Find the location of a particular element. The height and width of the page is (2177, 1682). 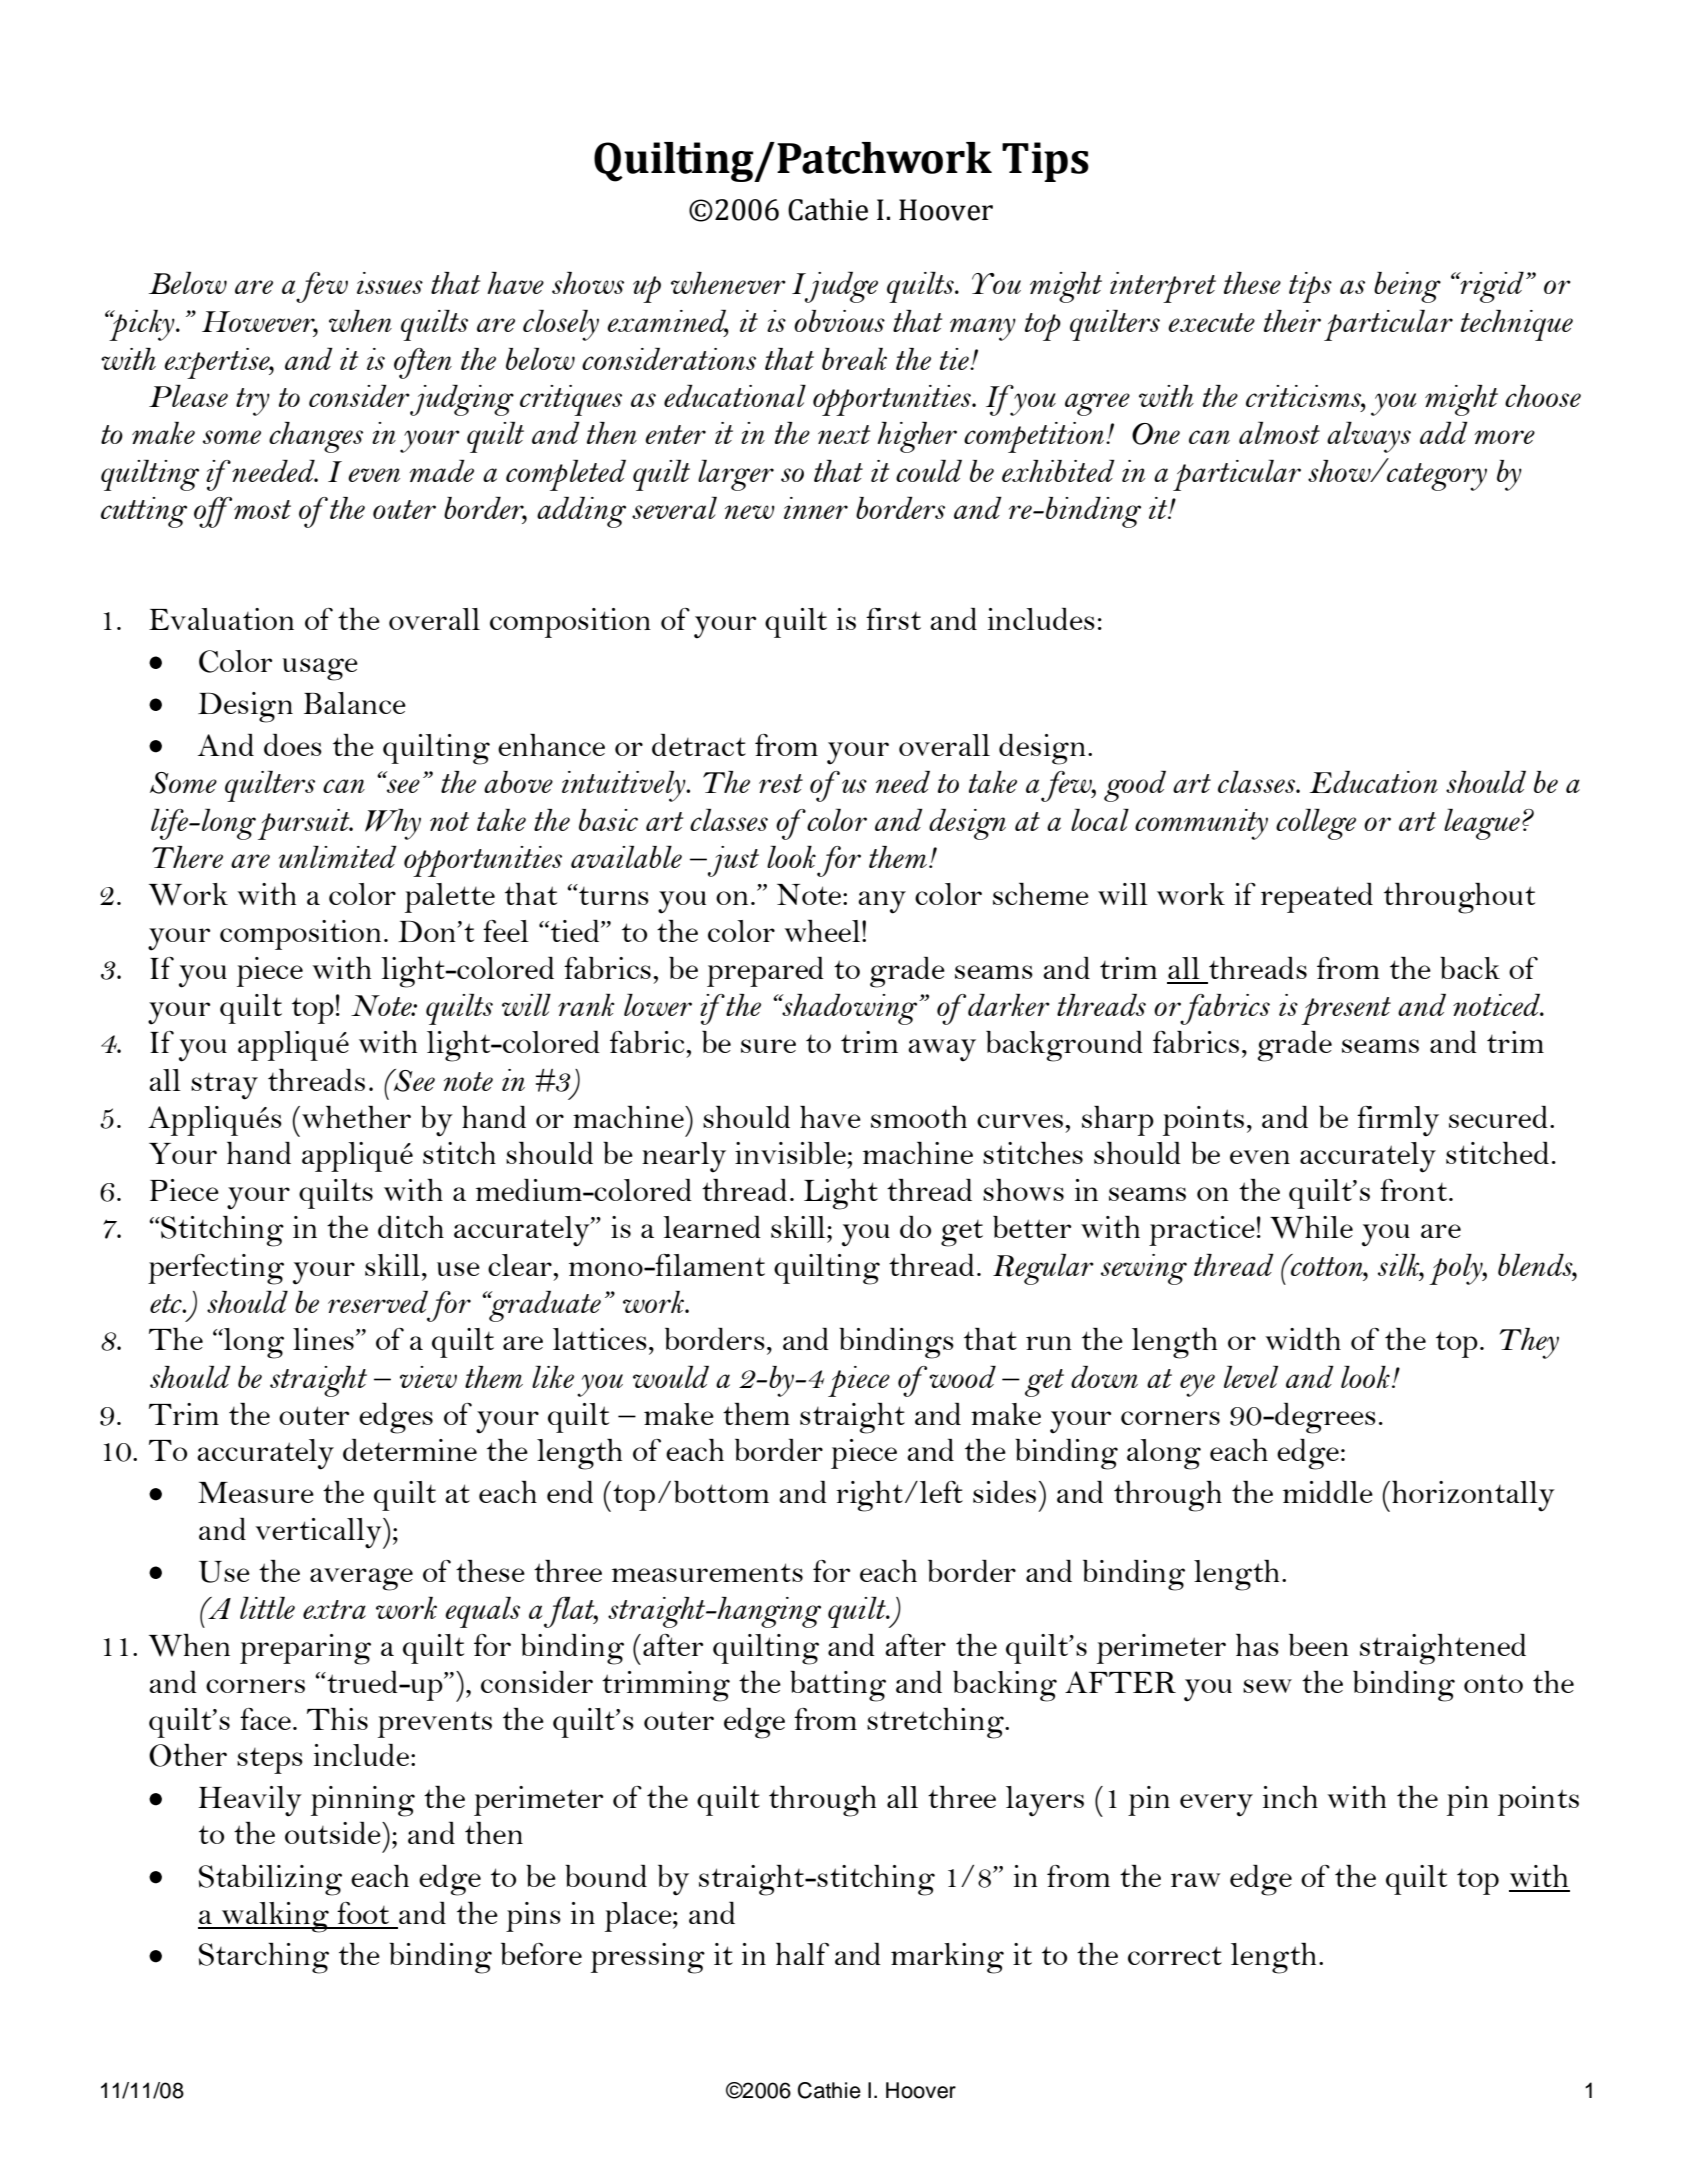

rest is located at coordinates (781, 783).
